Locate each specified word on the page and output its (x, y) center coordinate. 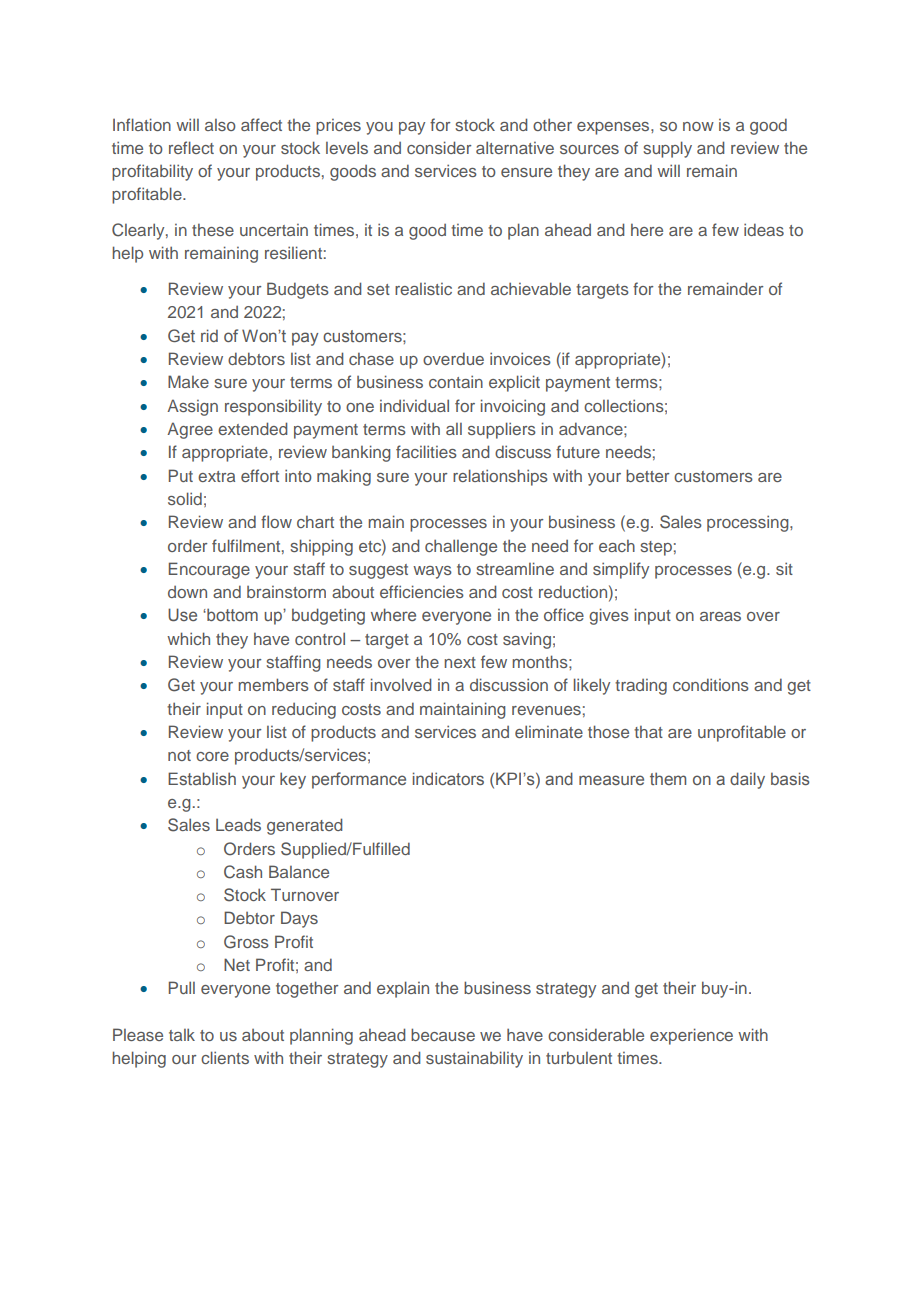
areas (720, 616)
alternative (515, 147)
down (187, 592)
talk (182, 1034)
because (443, 1034)
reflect (191, 147)
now (698, 126)
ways (432, 572)
